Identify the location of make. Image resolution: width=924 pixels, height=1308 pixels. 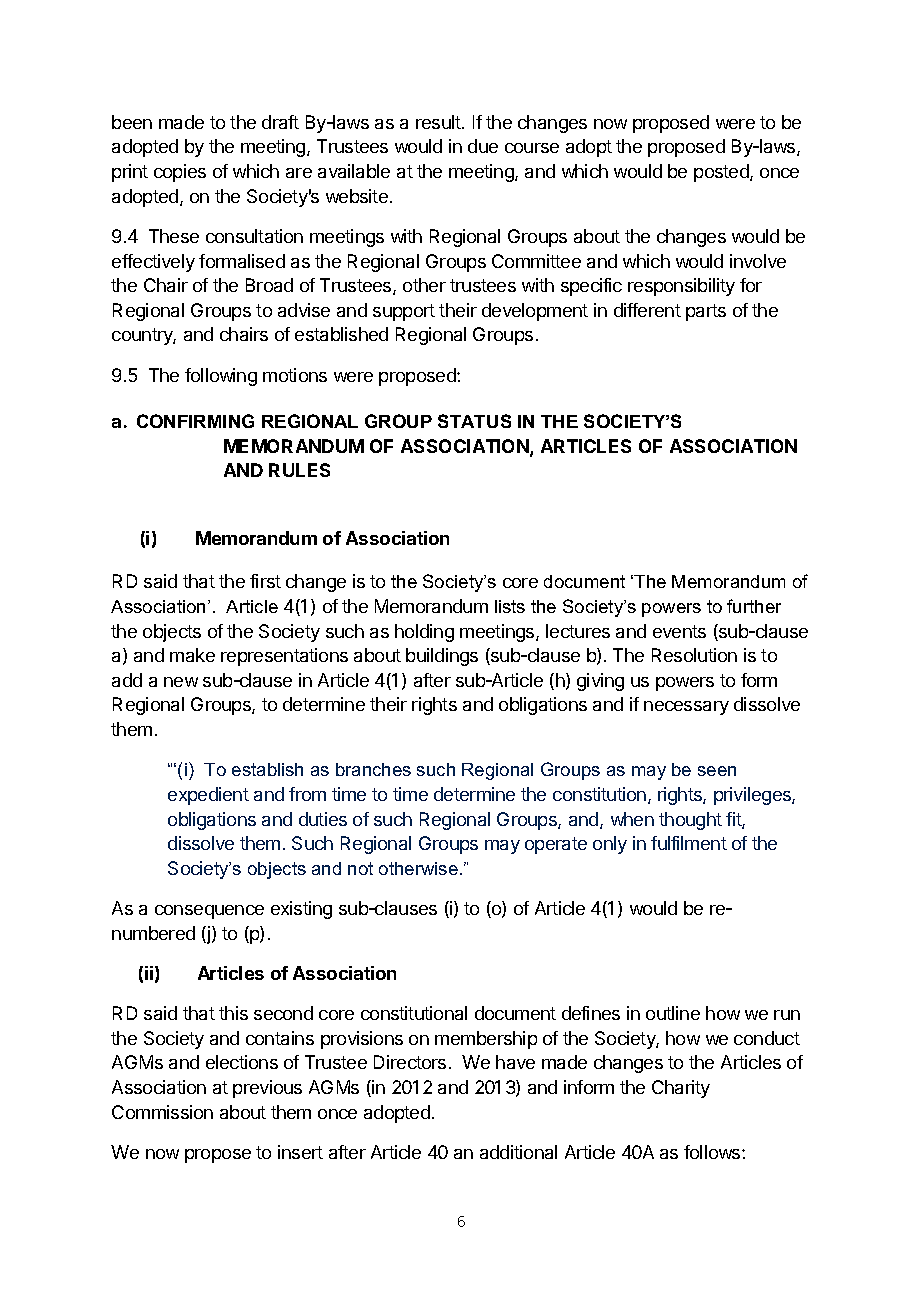
(192, 655).
